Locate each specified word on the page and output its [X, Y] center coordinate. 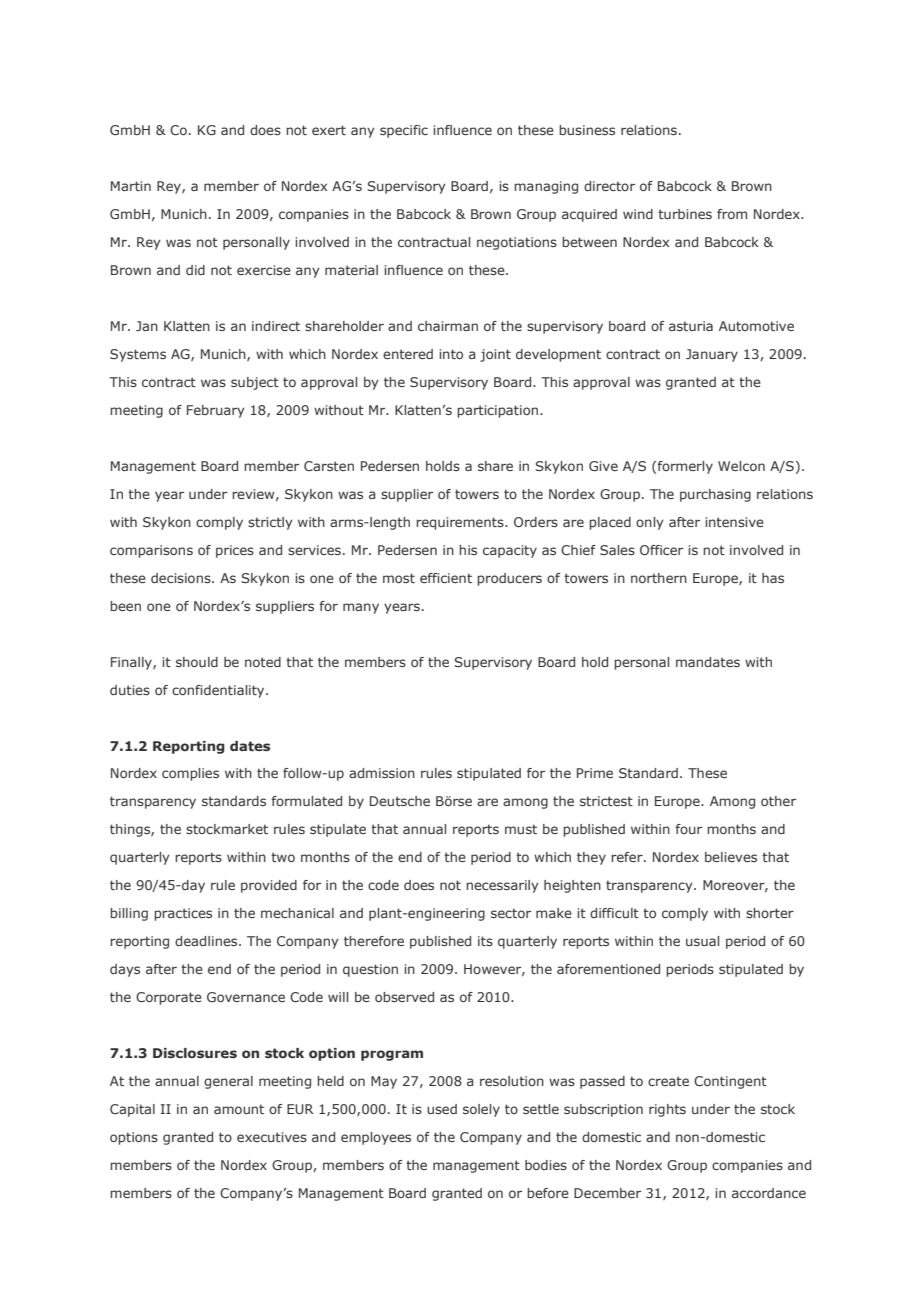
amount [239, 1109]
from [732, 214]
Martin [131, 186]
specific [404, 131]
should [197, 662]
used [442, 1109]
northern [659, 578]
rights [667, 1110]
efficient [446, 578]
